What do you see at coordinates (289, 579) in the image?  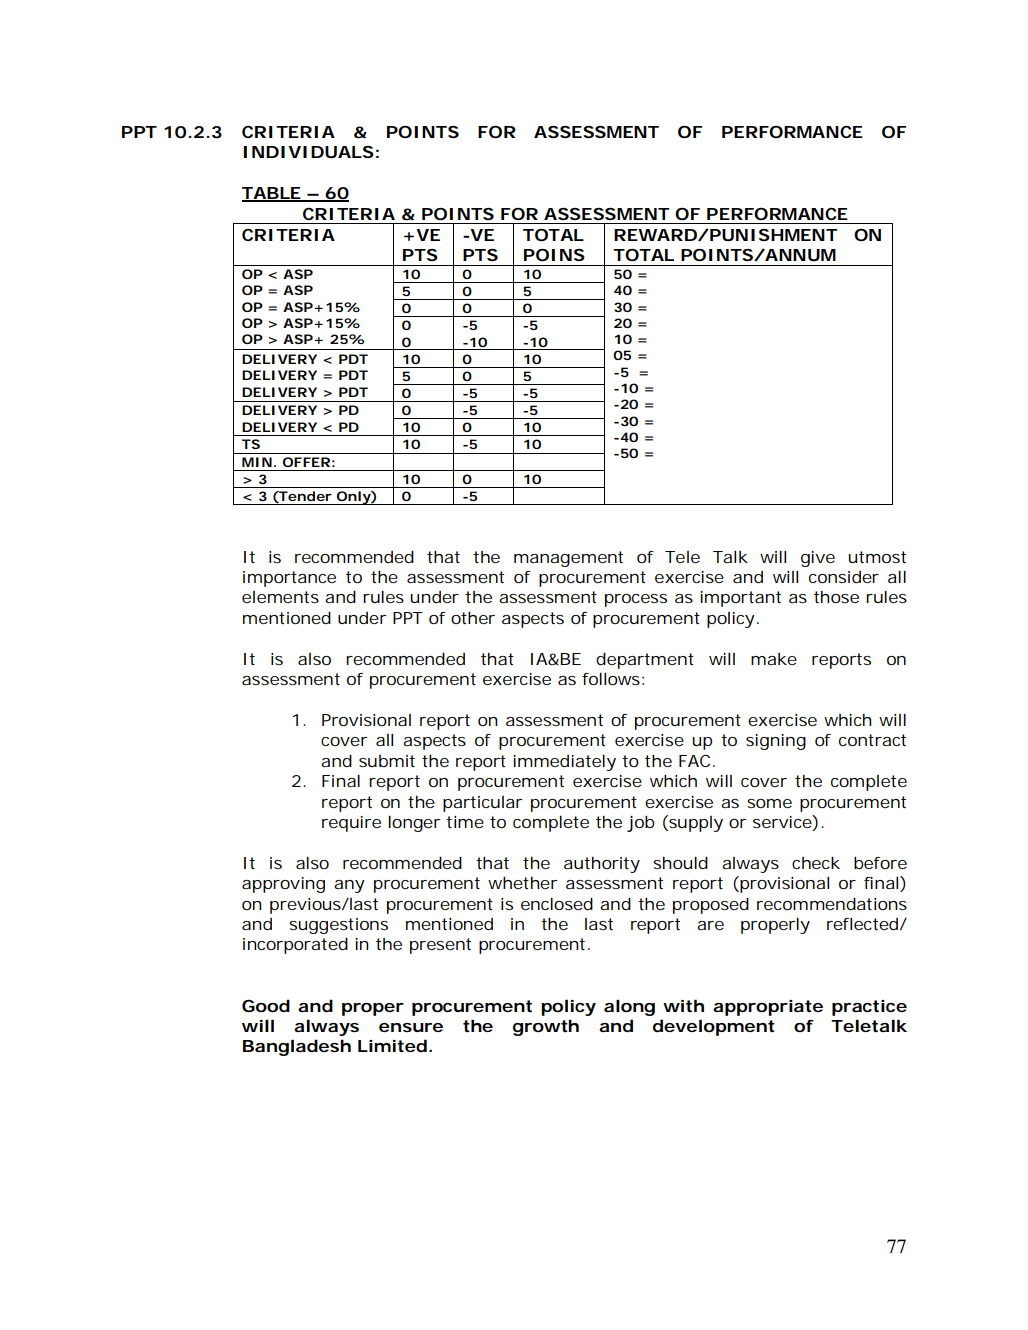 I see `importance` at bounding box center [289, 579].
